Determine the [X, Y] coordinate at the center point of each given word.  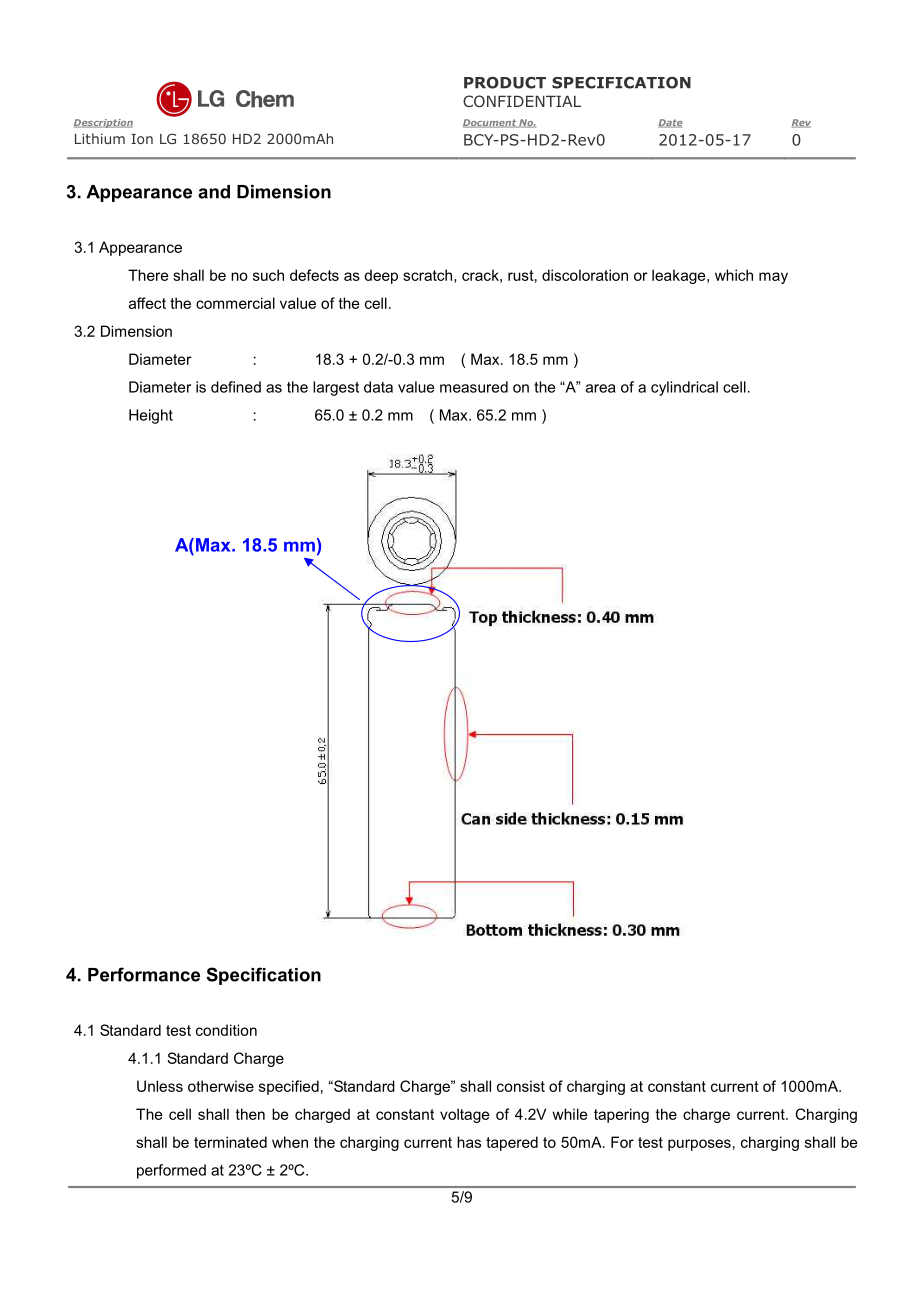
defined [236, 387]
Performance [144, 974]
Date [670, 123]
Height [151, 416]
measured [474, 387]
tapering [621, 1115]
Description [103, 123]
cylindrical [684, 388]
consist [521, 1086]
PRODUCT [505, 83]
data [378, 387]
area [600, 388]
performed [171, 1171]
